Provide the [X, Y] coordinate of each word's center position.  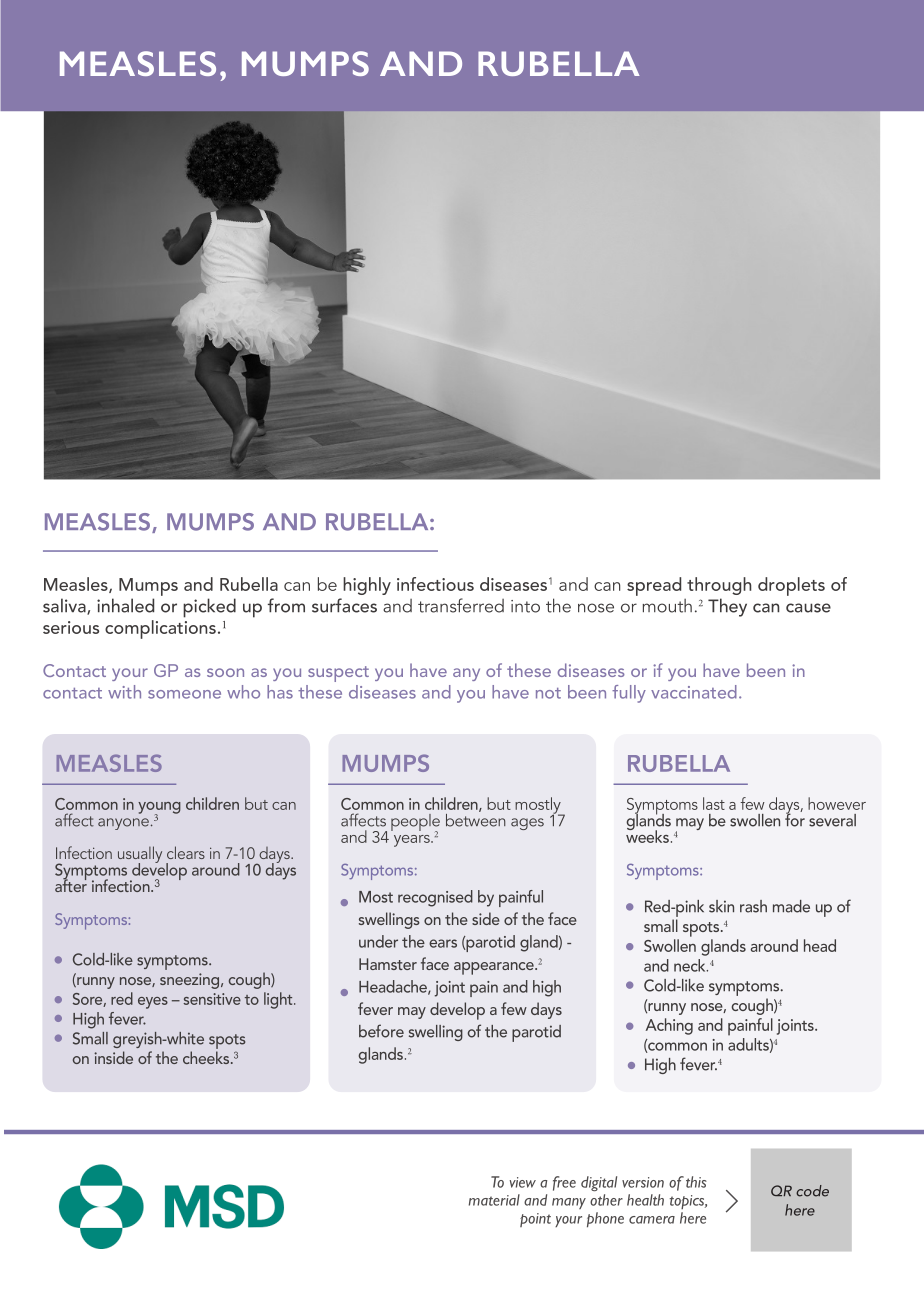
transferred [461, 605]
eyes [153, 1003]
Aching [669, 1026]
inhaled [125, 605]
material [494, 1200]
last [714, 803]
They [727, 607]
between [476, 819]
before [381, 1031]
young [159, 809]
